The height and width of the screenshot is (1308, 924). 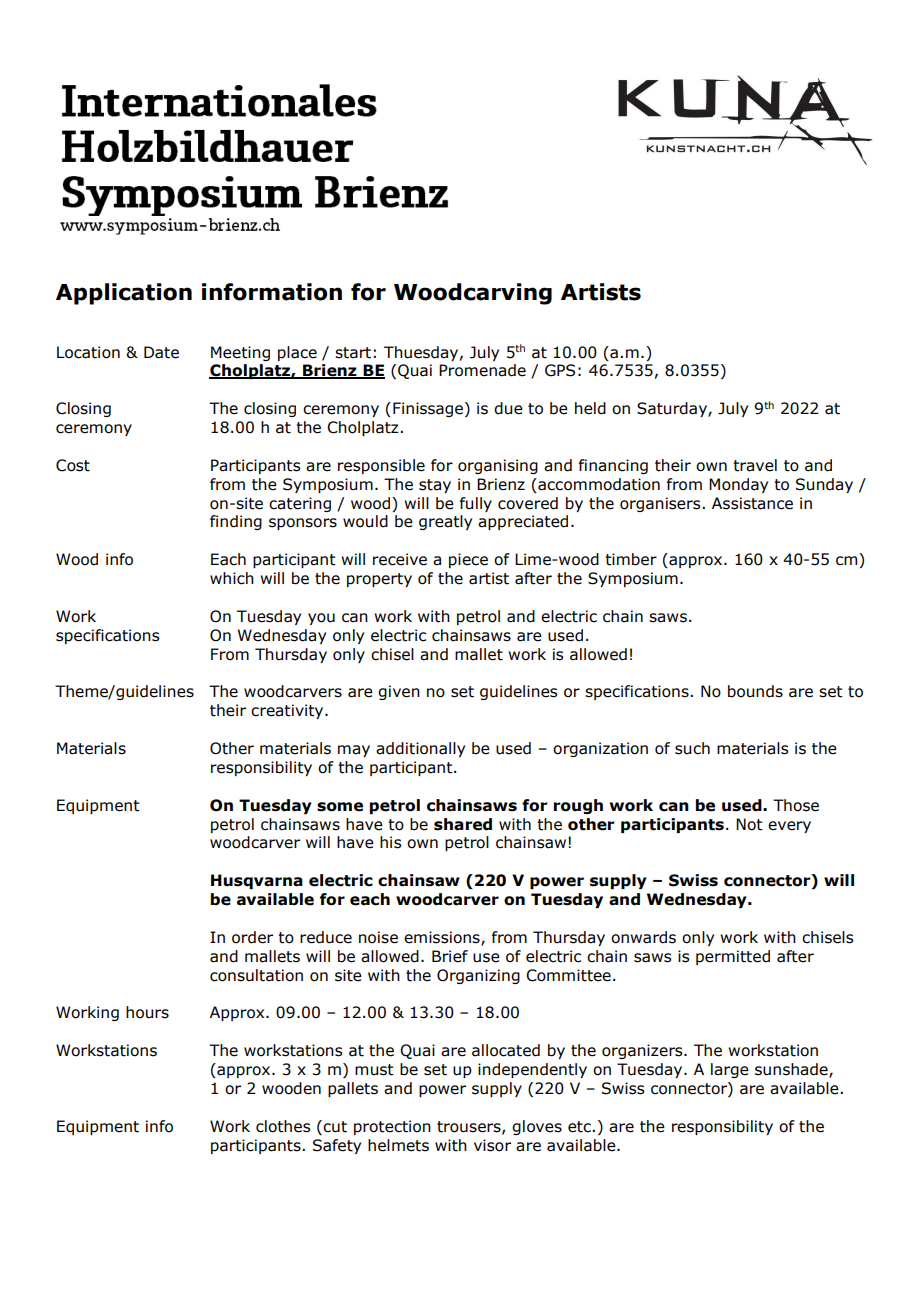 I want to click on Date, so click(x=161, y=352).
